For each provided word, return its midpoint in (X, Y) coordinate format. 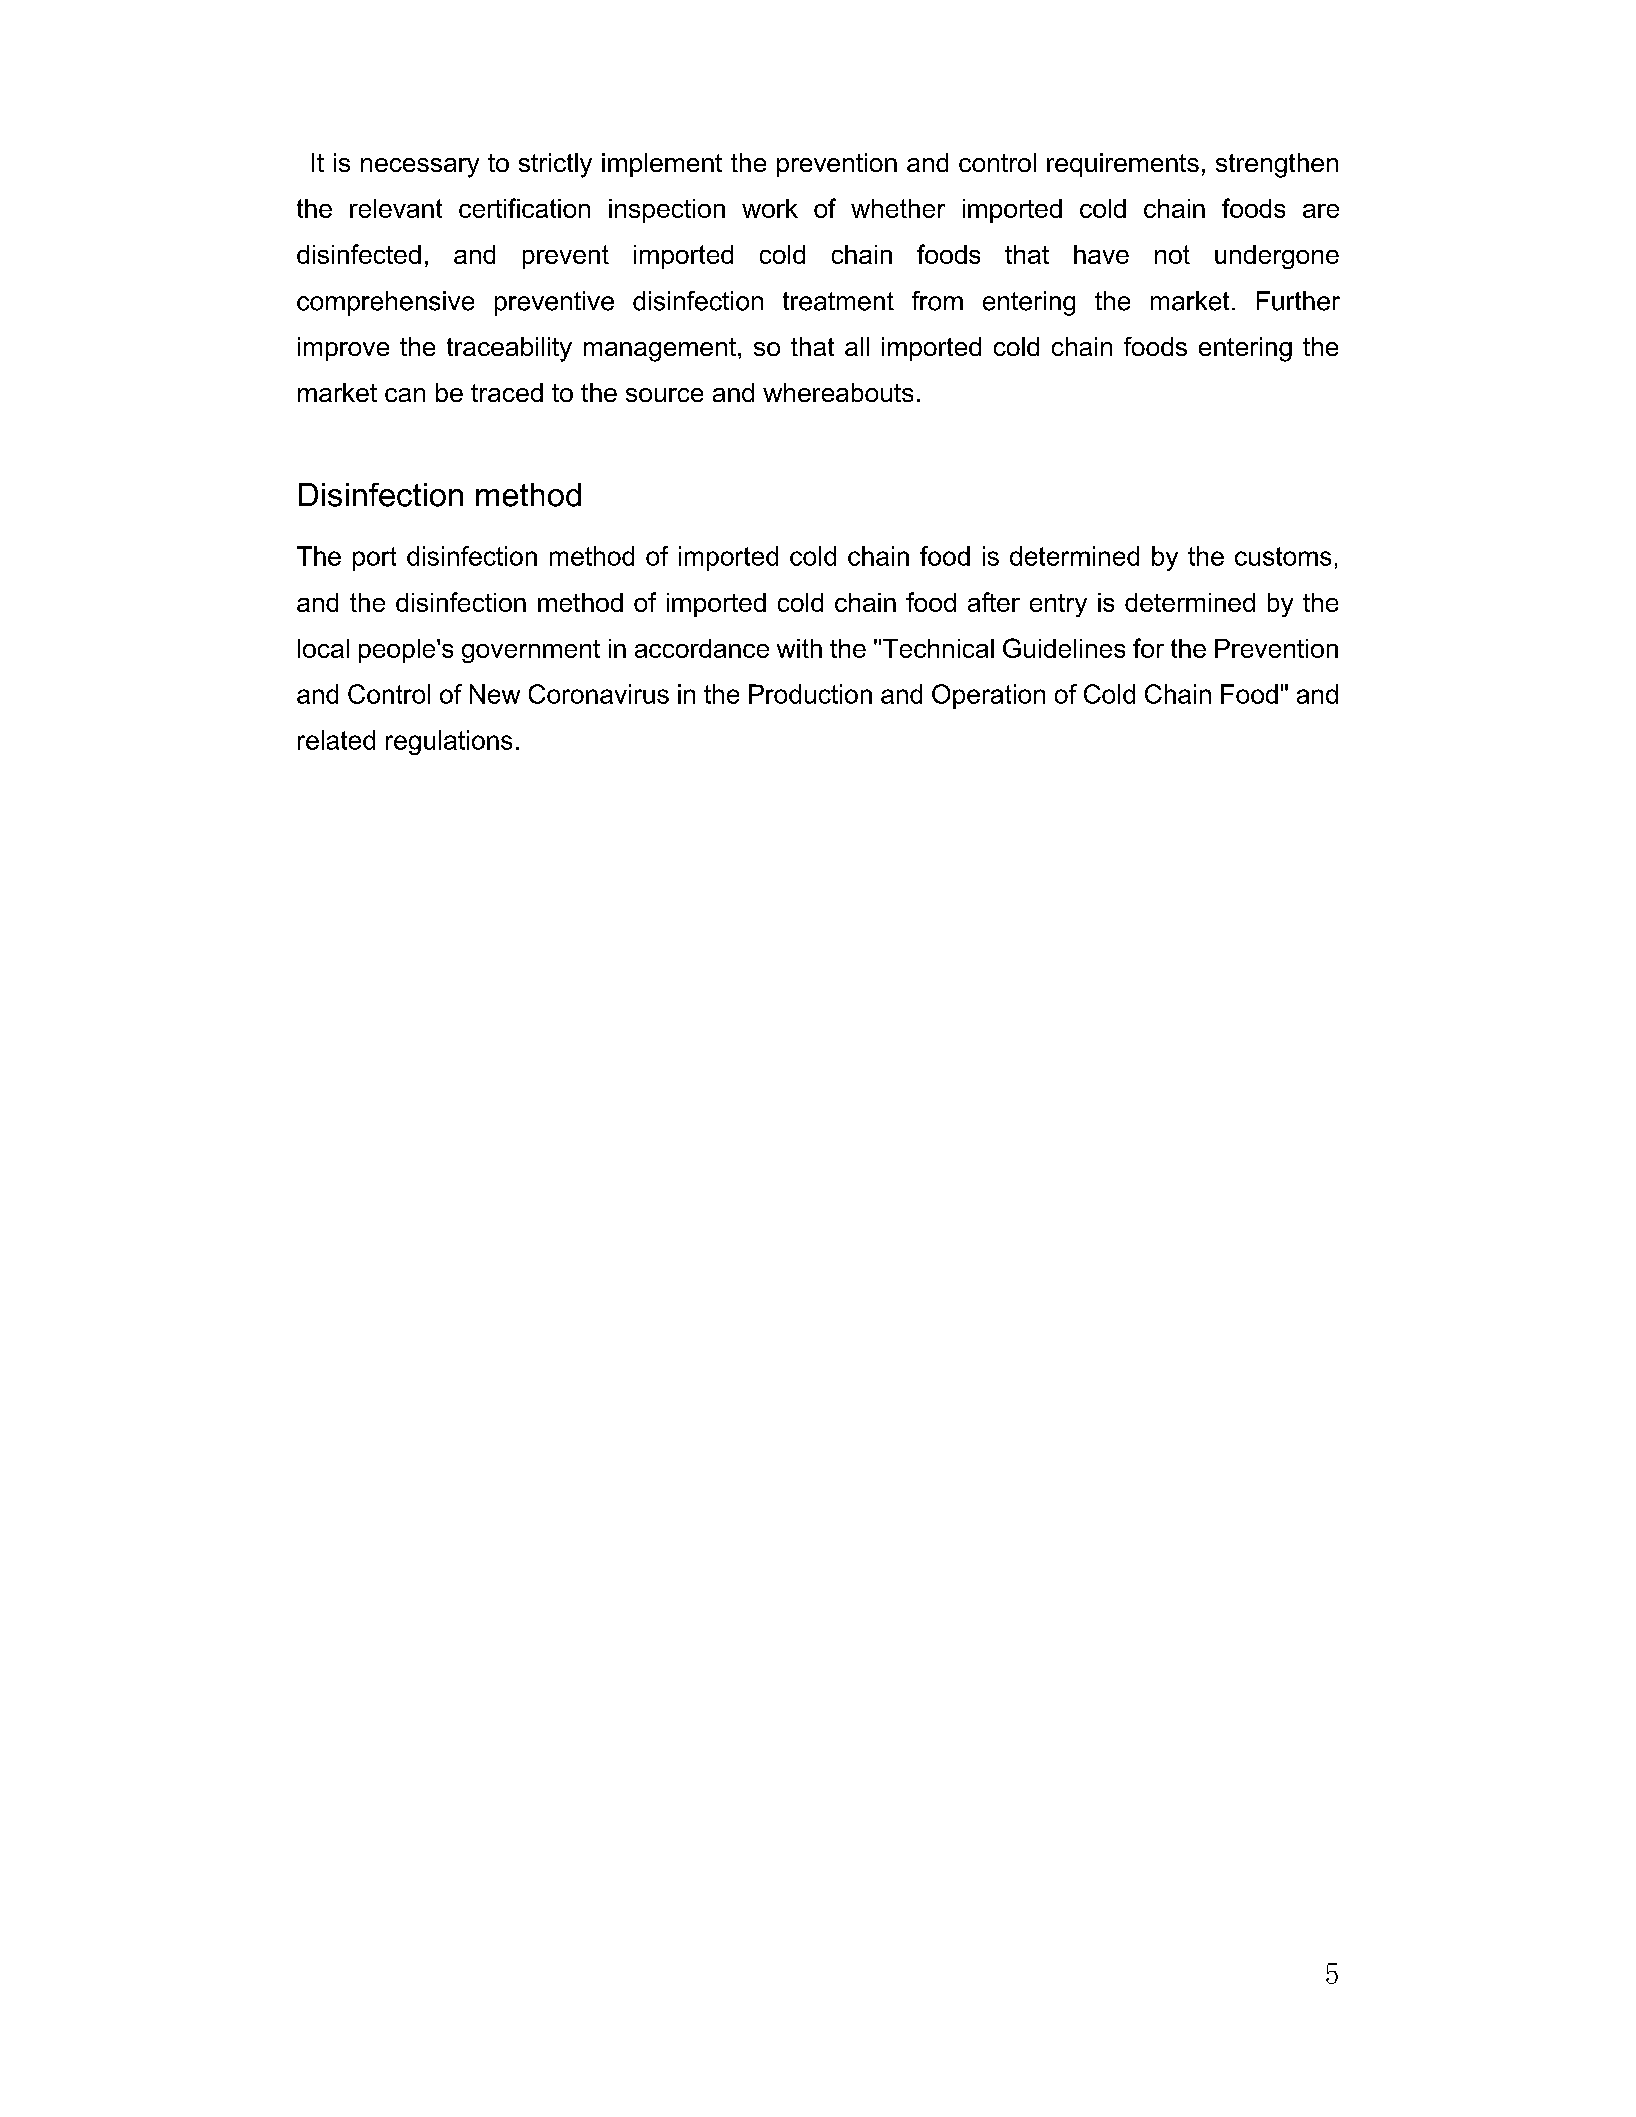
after (994, 602)
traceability (509, 349)
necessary (420, 168)
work (770, 208)
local (323, 648)
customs (1283, 556)
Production (810, 694)
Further (1298, 301)
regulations (449, 742)
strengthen (1277, 165)
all (857, 346)
